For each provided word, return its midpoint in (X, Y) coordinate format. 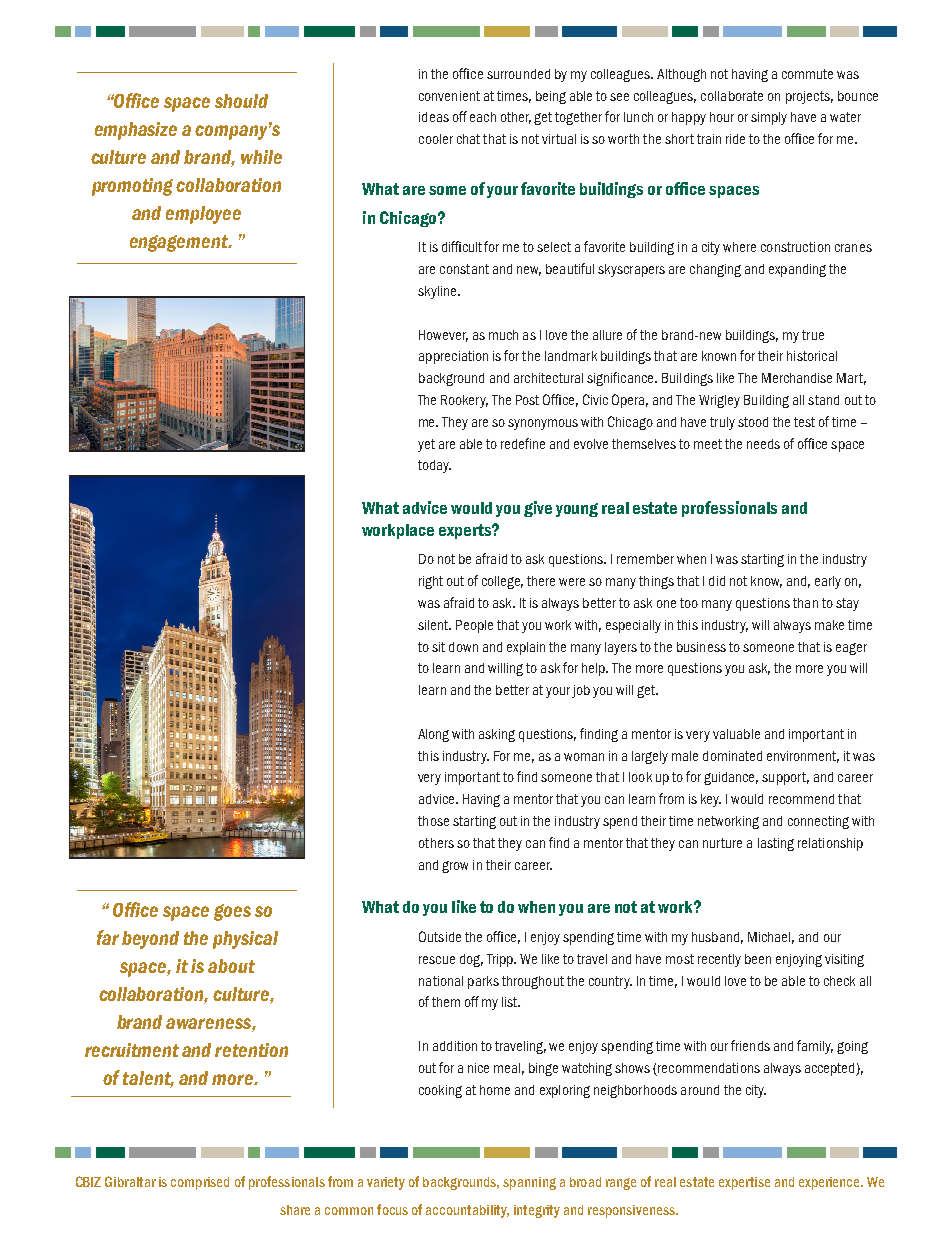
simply (769, 118)
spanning (529, 1183)
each (483, 117)
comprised (200, 1183)
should (241, 101)
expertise (744, 1183)
